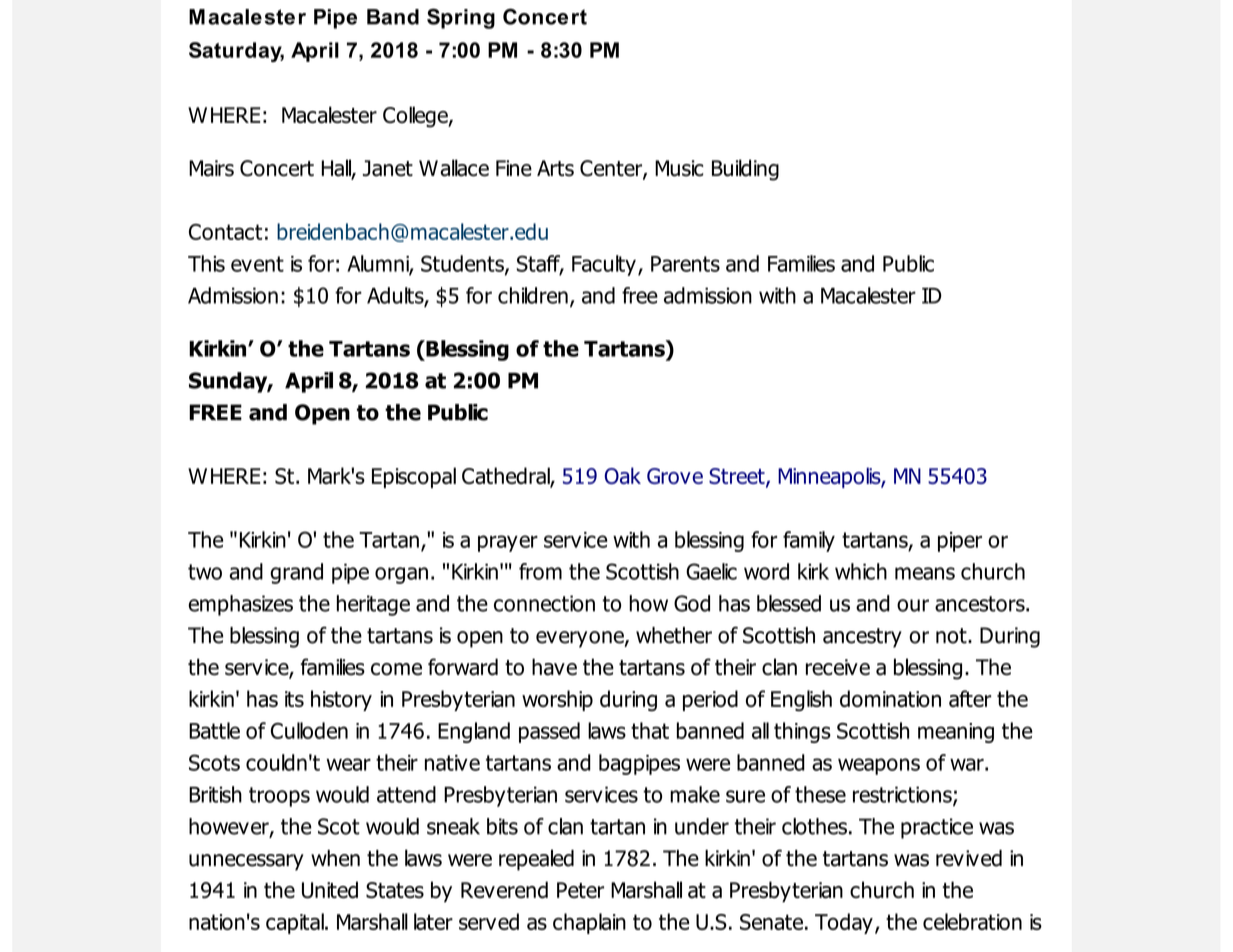 The width and height of the page is (1233, 952). Describe the element at coordinates (623, 475) in the page. I see `Oak` at that location.
